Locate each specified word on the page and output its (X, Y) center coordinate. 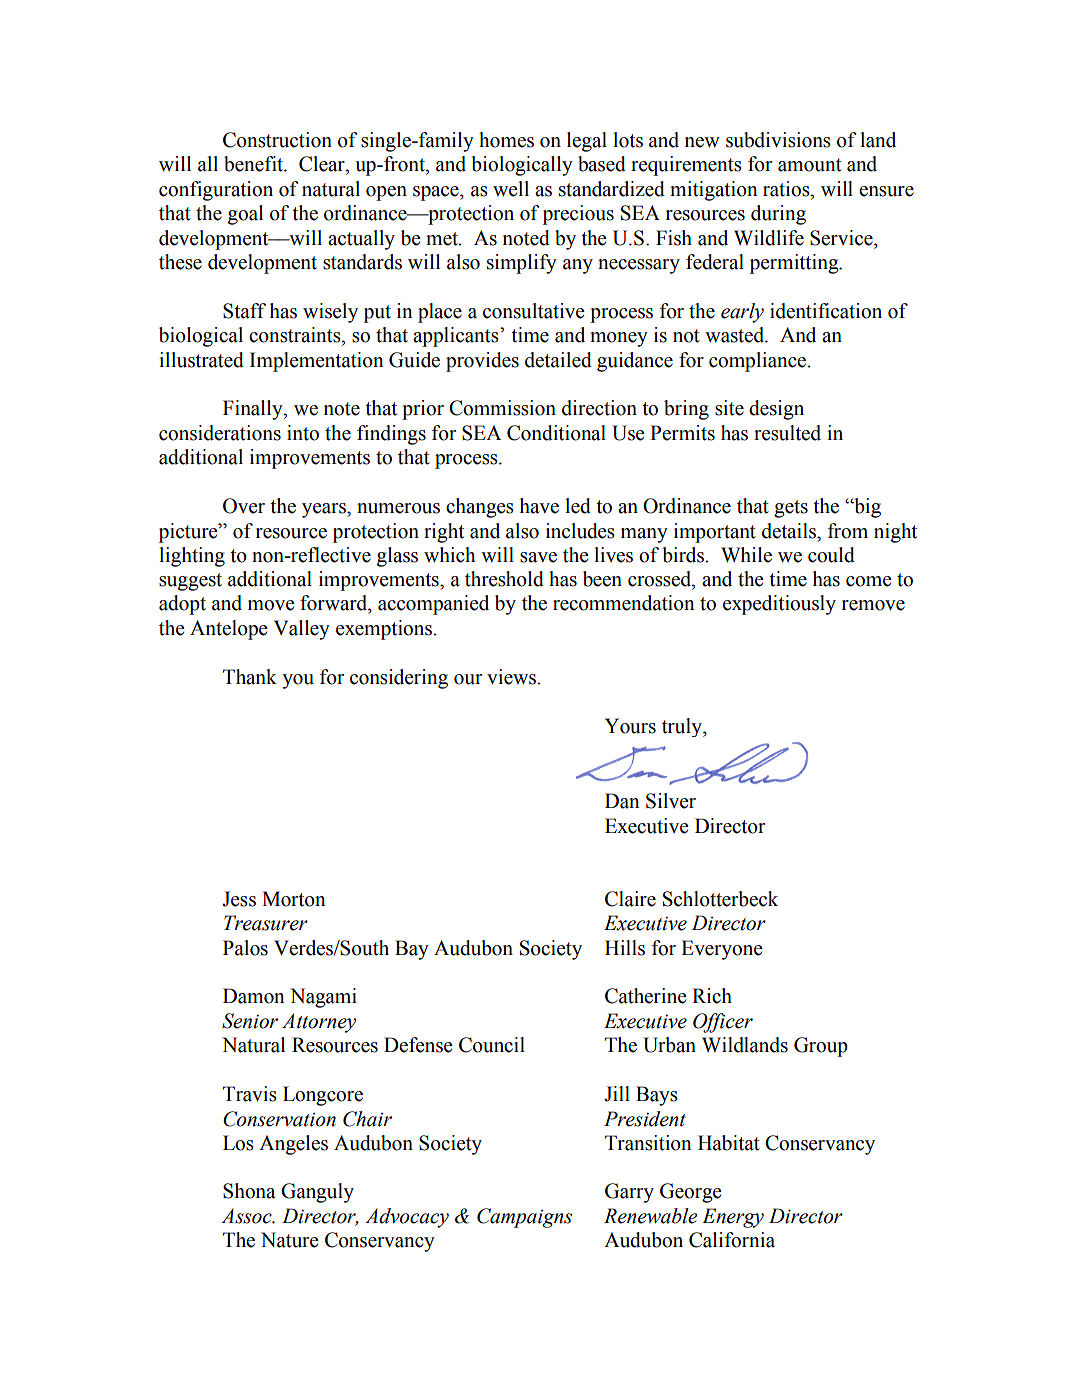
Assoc (247, 1216)
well (511, 189)
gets (791, 509)
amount (810, 165)
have (539, 506)
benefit (255, 164)
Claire (630, 899)
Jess (239, 899)
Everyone (722, 950)
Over (244, 506)
